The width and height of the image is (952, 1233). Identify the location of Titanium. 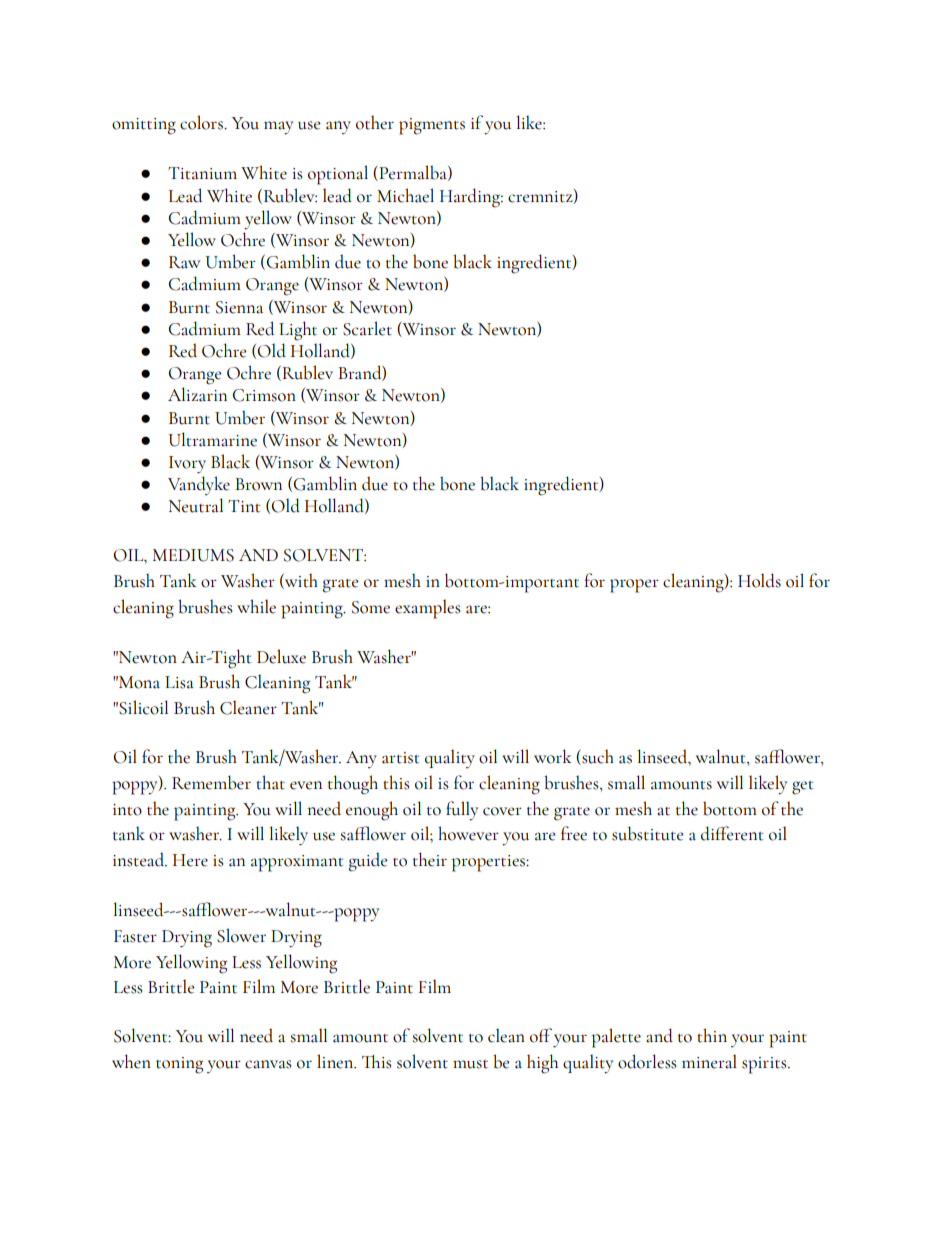
(202, 173).
